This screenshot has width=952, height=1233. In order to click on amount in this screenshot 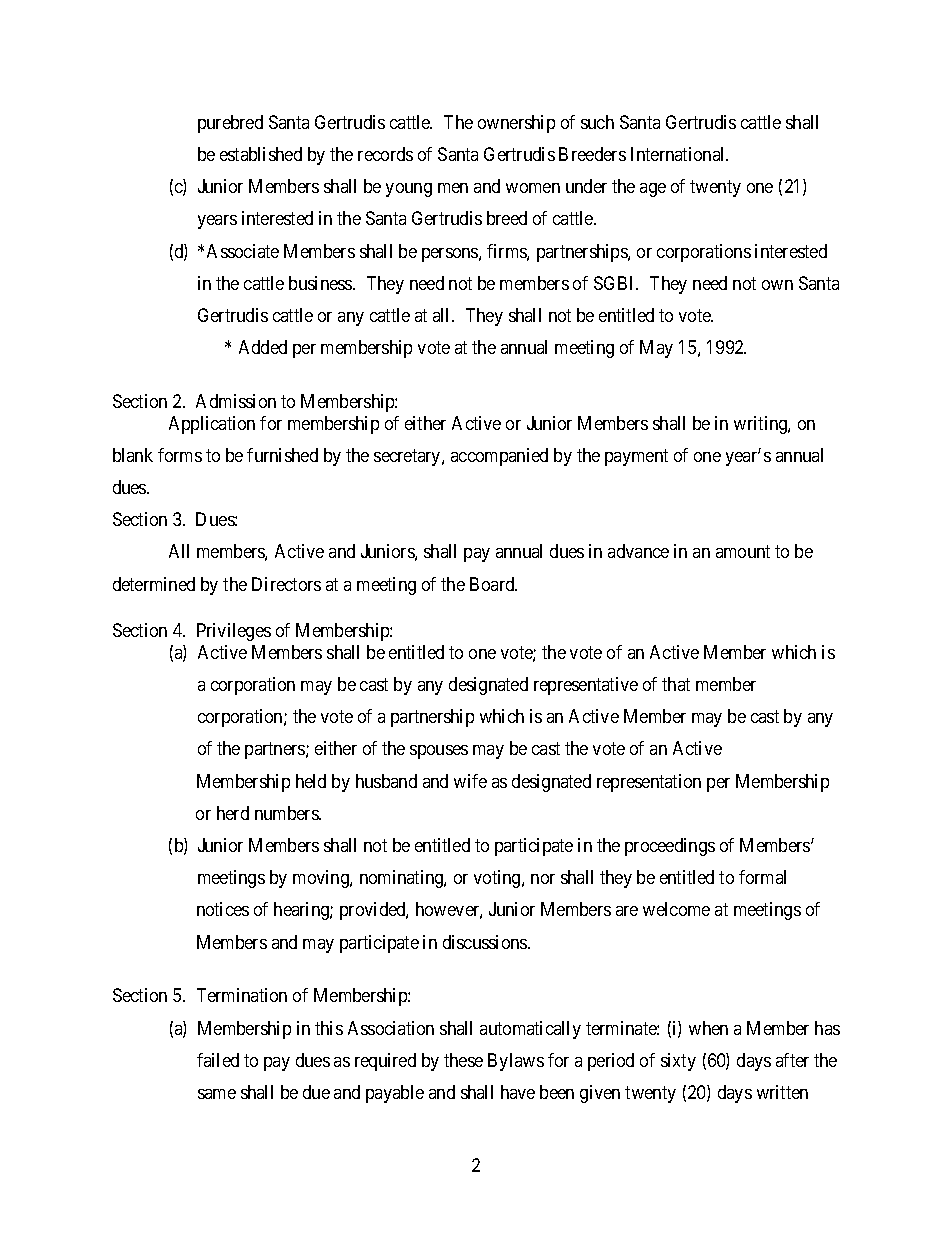, I will do `click(743, 552)`.
